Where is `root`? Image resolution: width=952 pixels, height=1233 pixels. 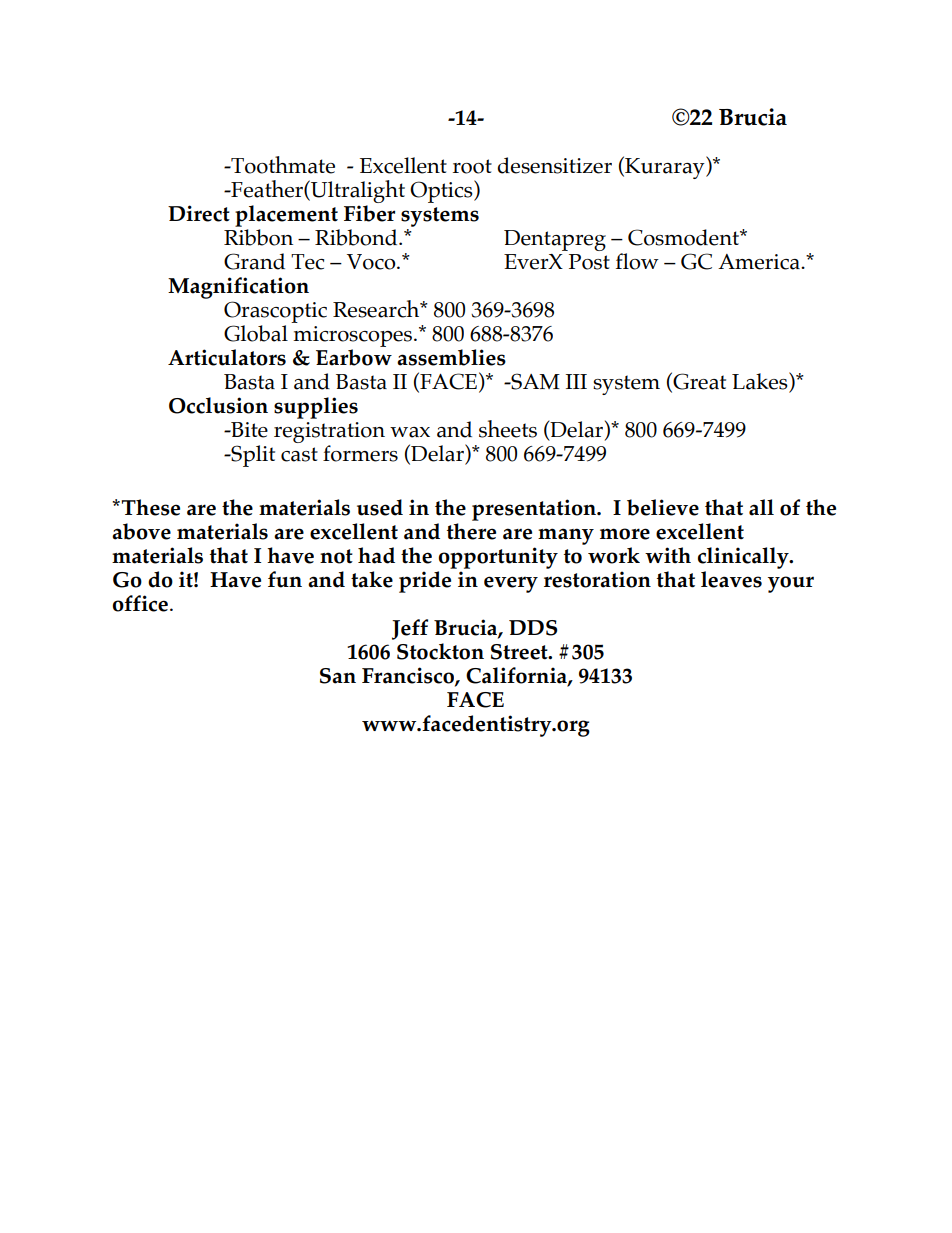 root is located at coordinates (472, 166).
